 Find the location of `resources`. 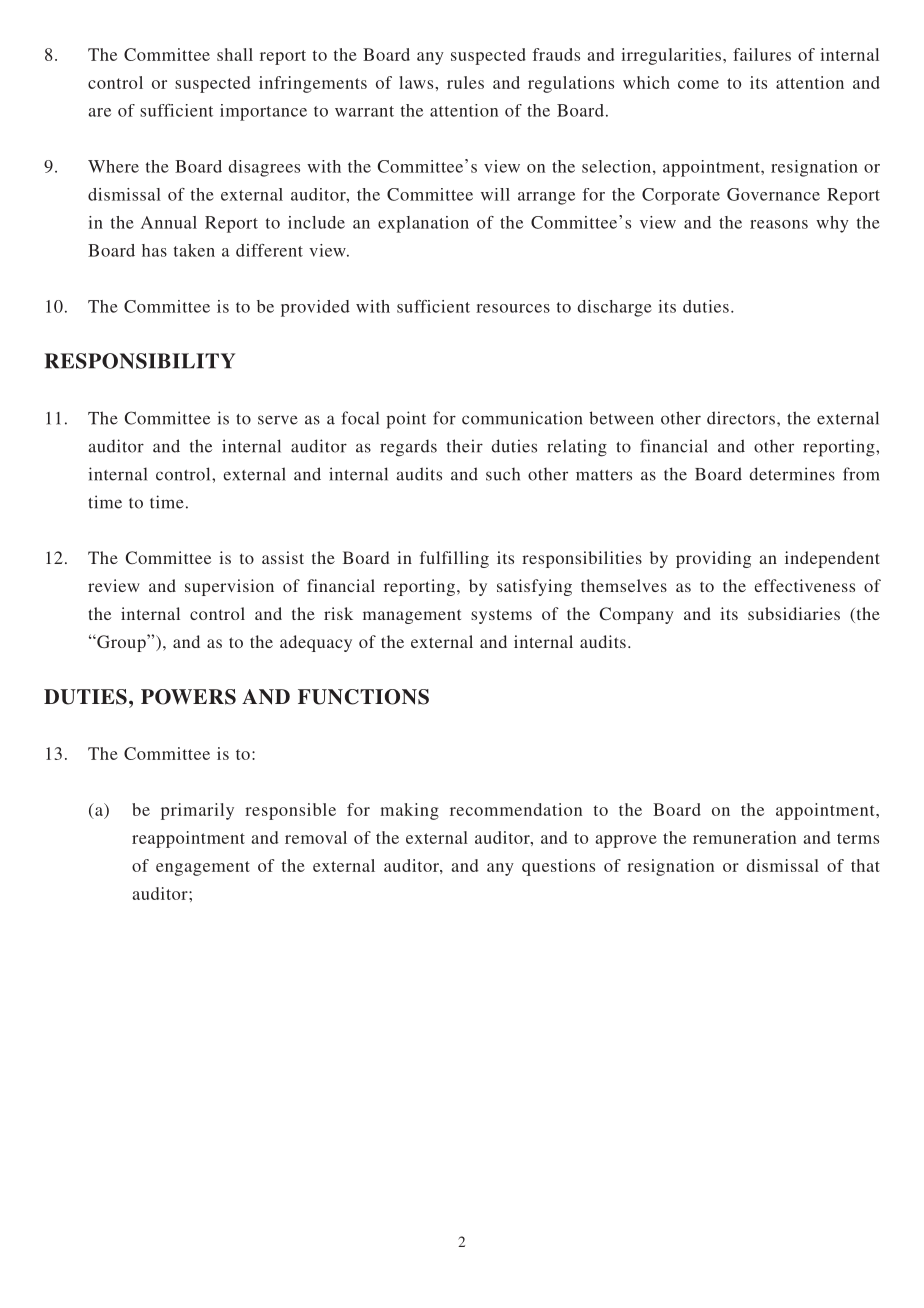

resources is located at coordinates (513, 308).
